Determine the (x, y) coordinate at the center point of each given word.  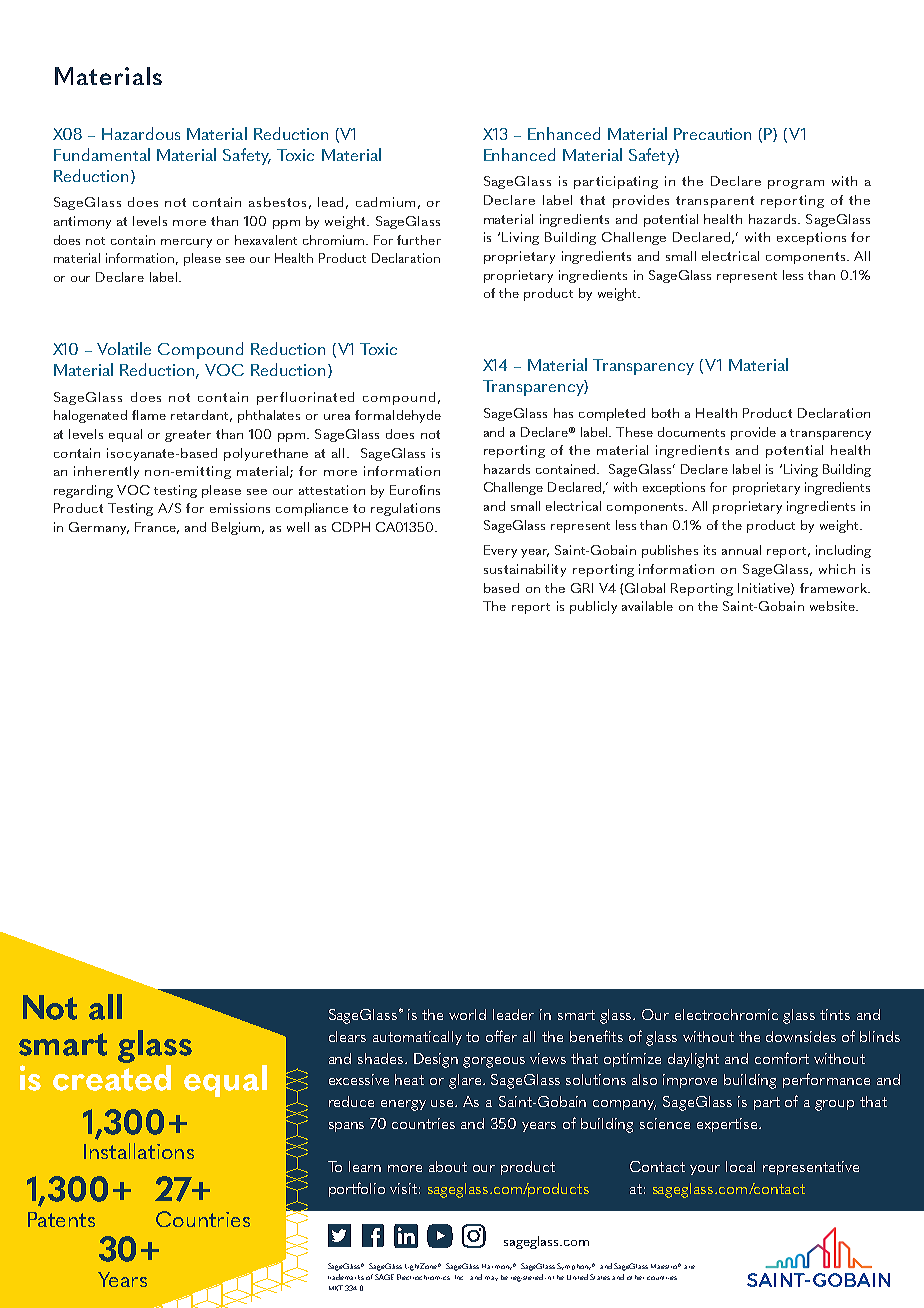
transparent (715, 202)
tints (835, 1014)
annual (741, 550)
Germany (99, 528)
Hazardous (141, 133)
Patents (61, 1219)
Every (500, 551)
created (112, 1078)
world (467, 1014)
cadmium (385, 202)
